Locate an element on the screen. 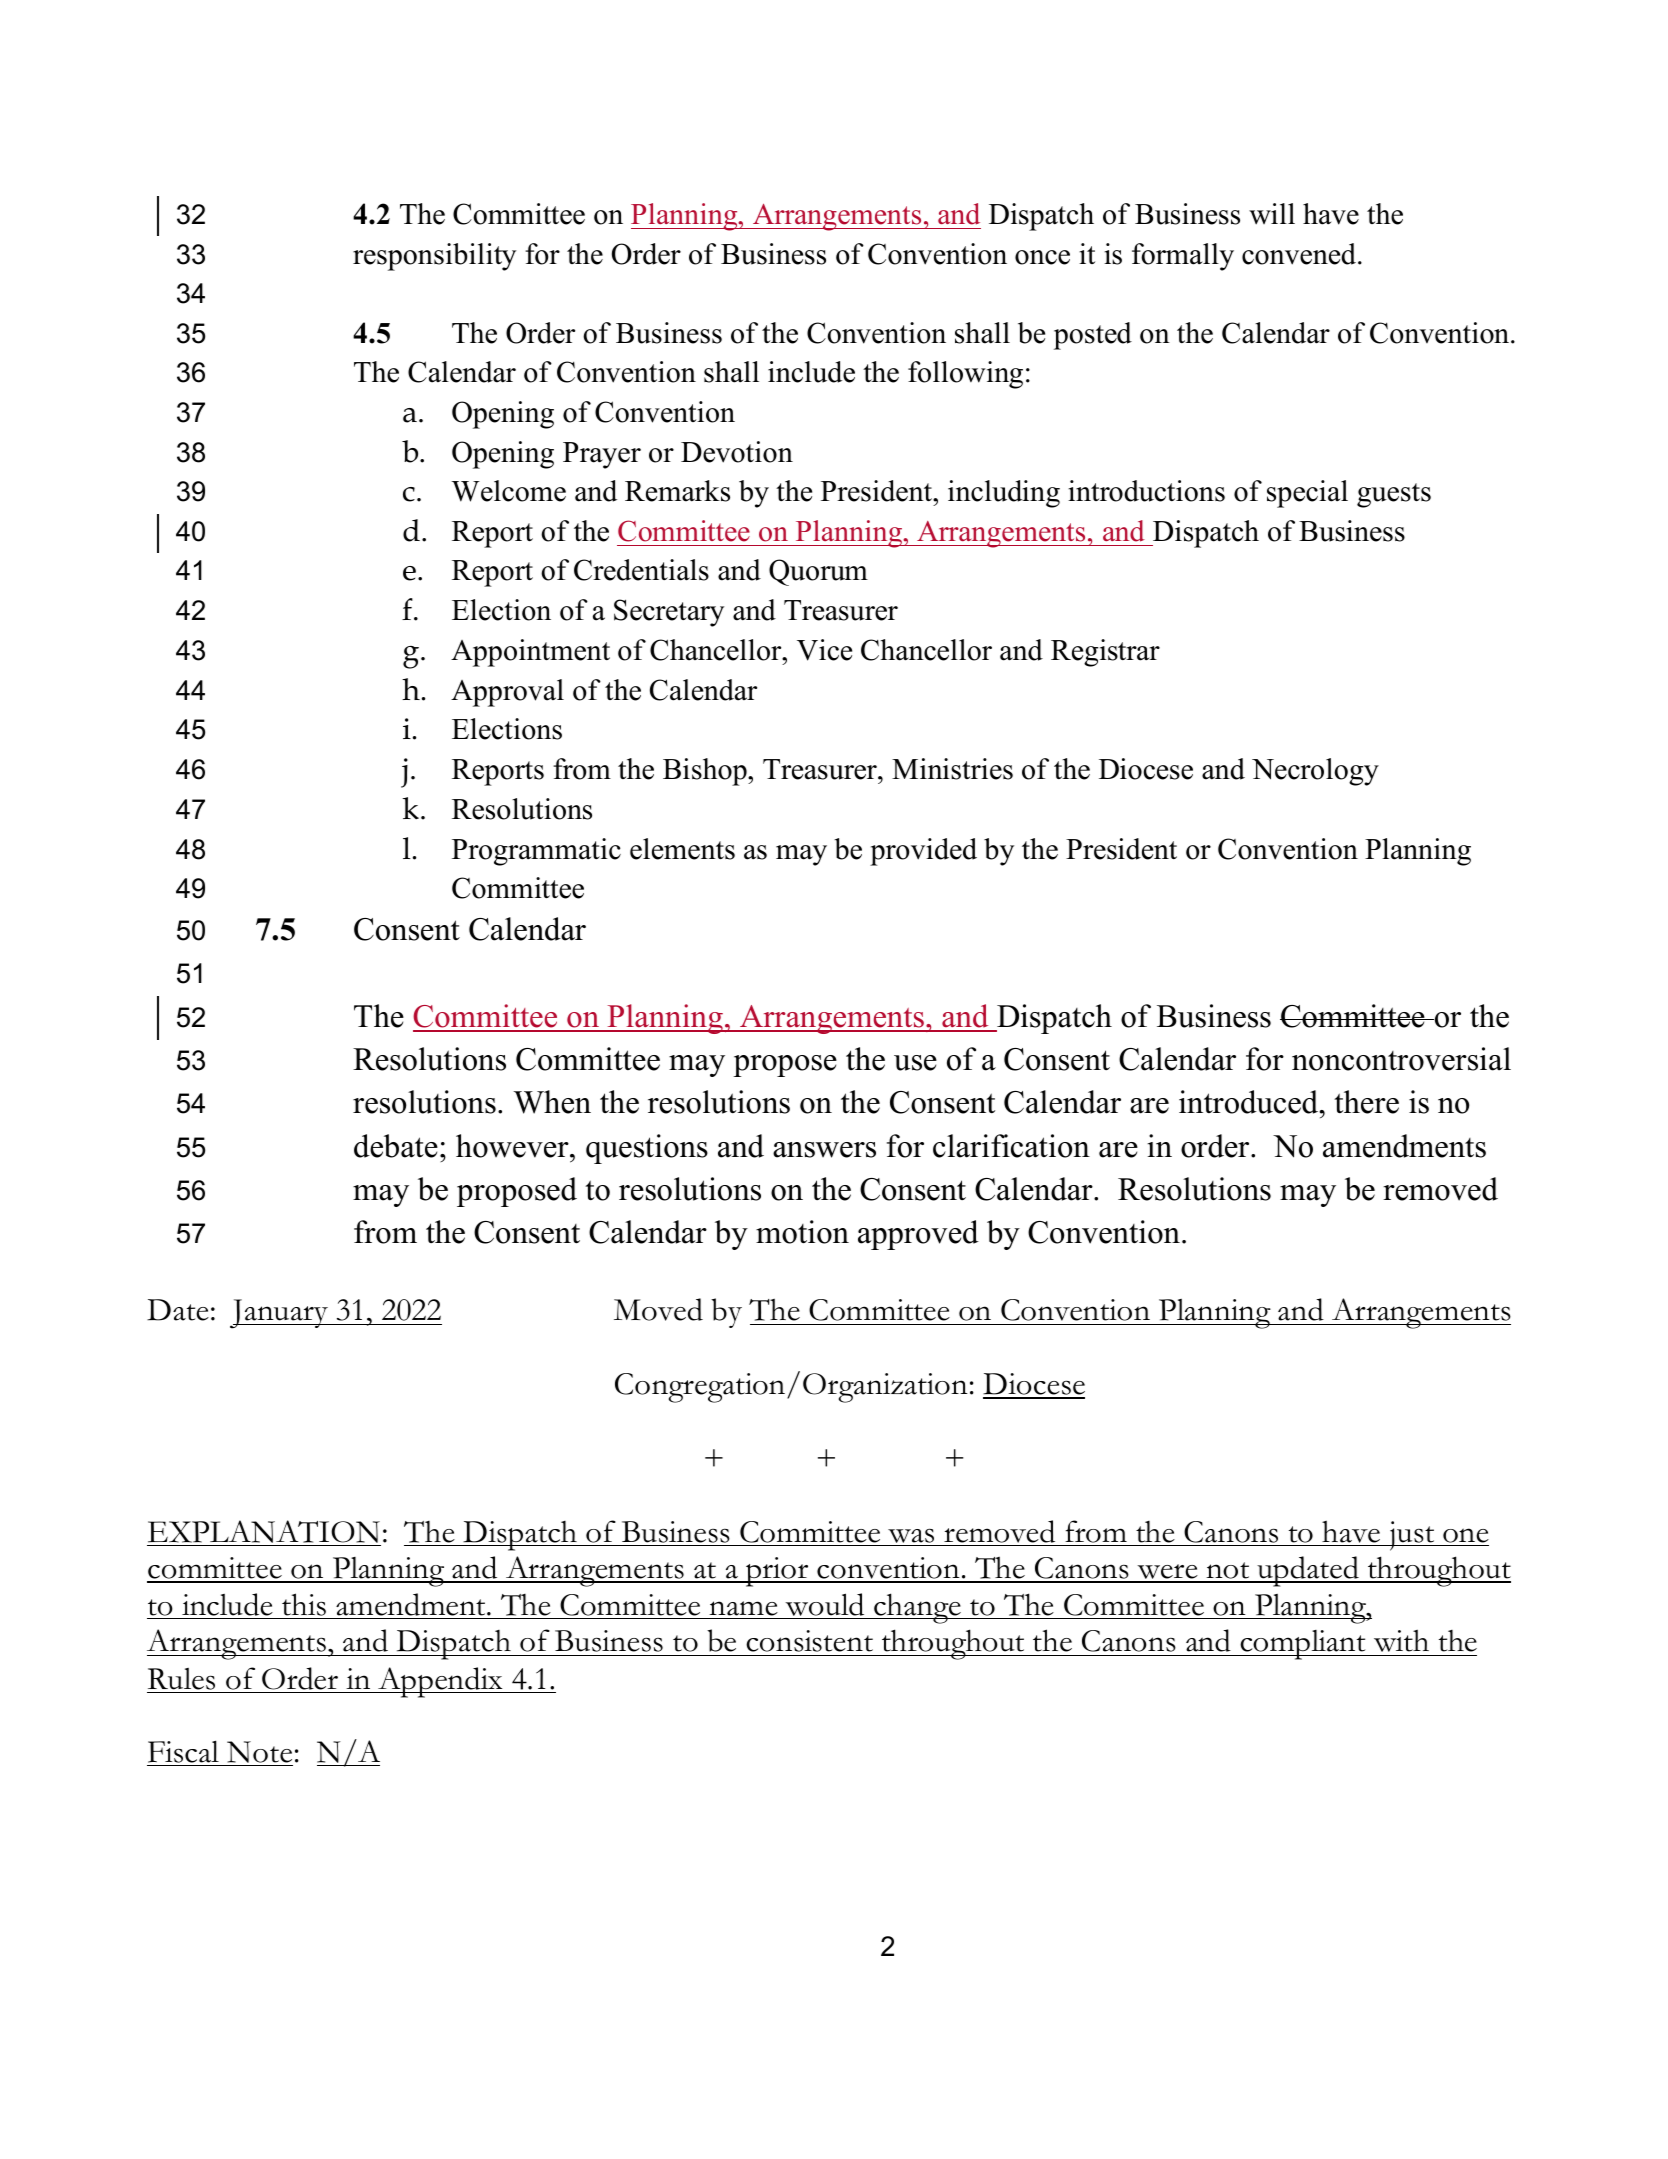 The width and height of the screenshot is (1668, 2159). debate is located at coordinates (396, 1146).
